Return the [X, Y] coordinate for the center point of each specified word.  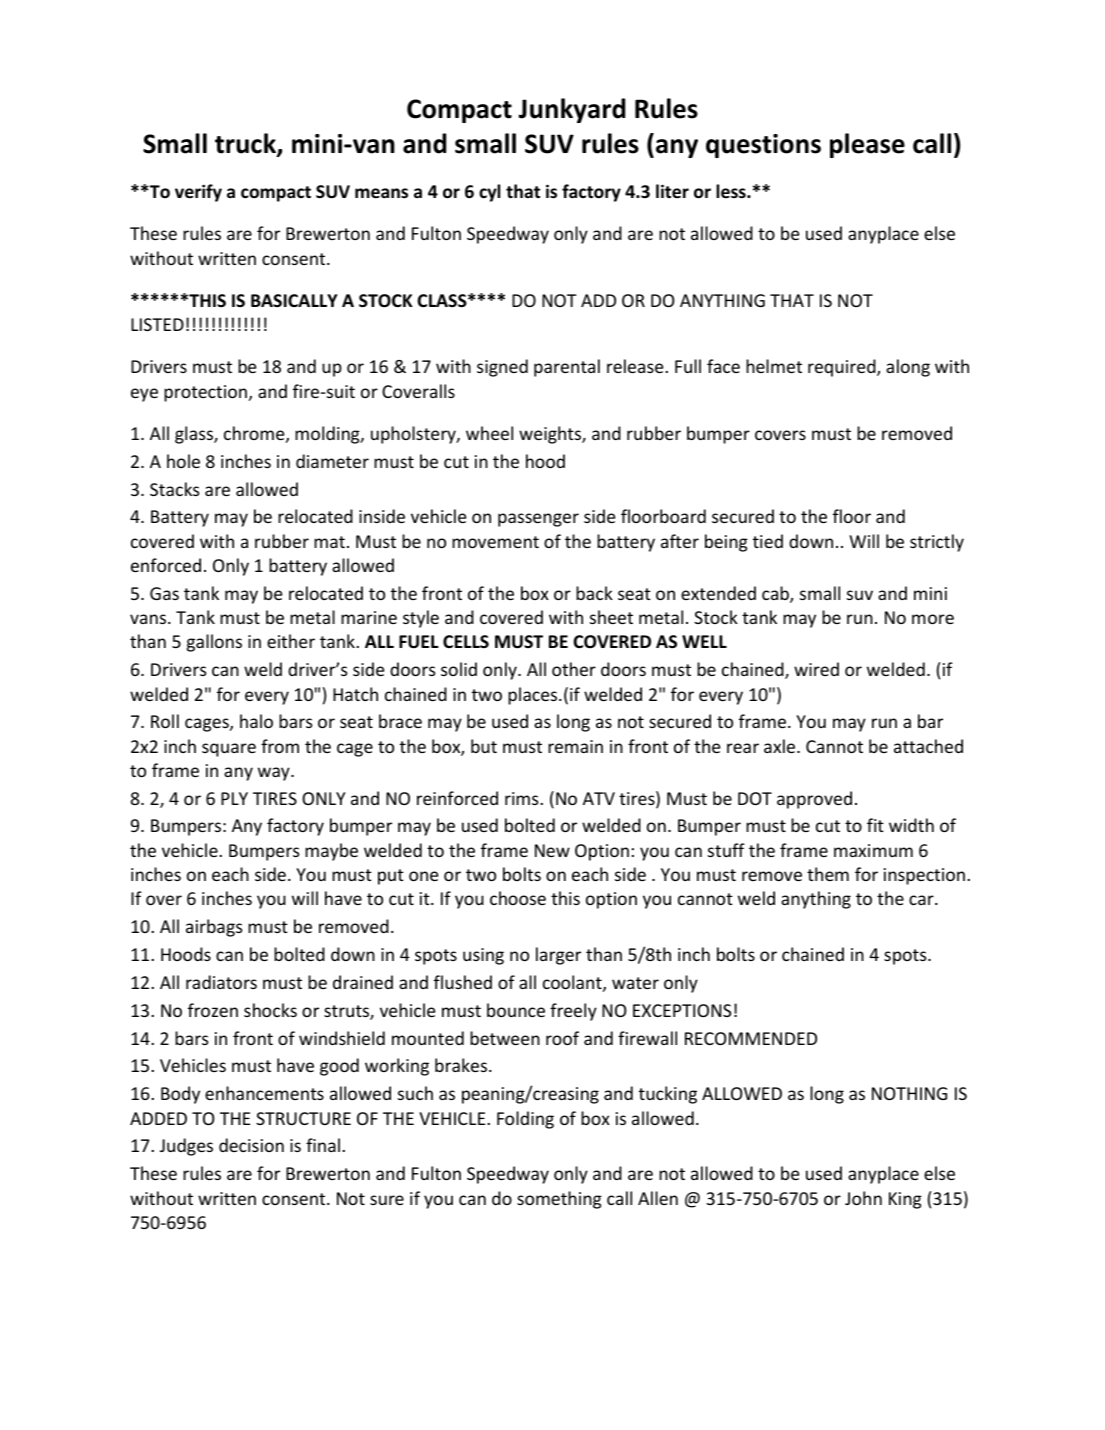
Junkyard [571, 110]
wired [816, 669]
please [867, 145]
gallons [214, 643]
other [574, 669]
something [559, 1200]
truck [246, 145]
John [863, 1198]
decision [251, 1145]
